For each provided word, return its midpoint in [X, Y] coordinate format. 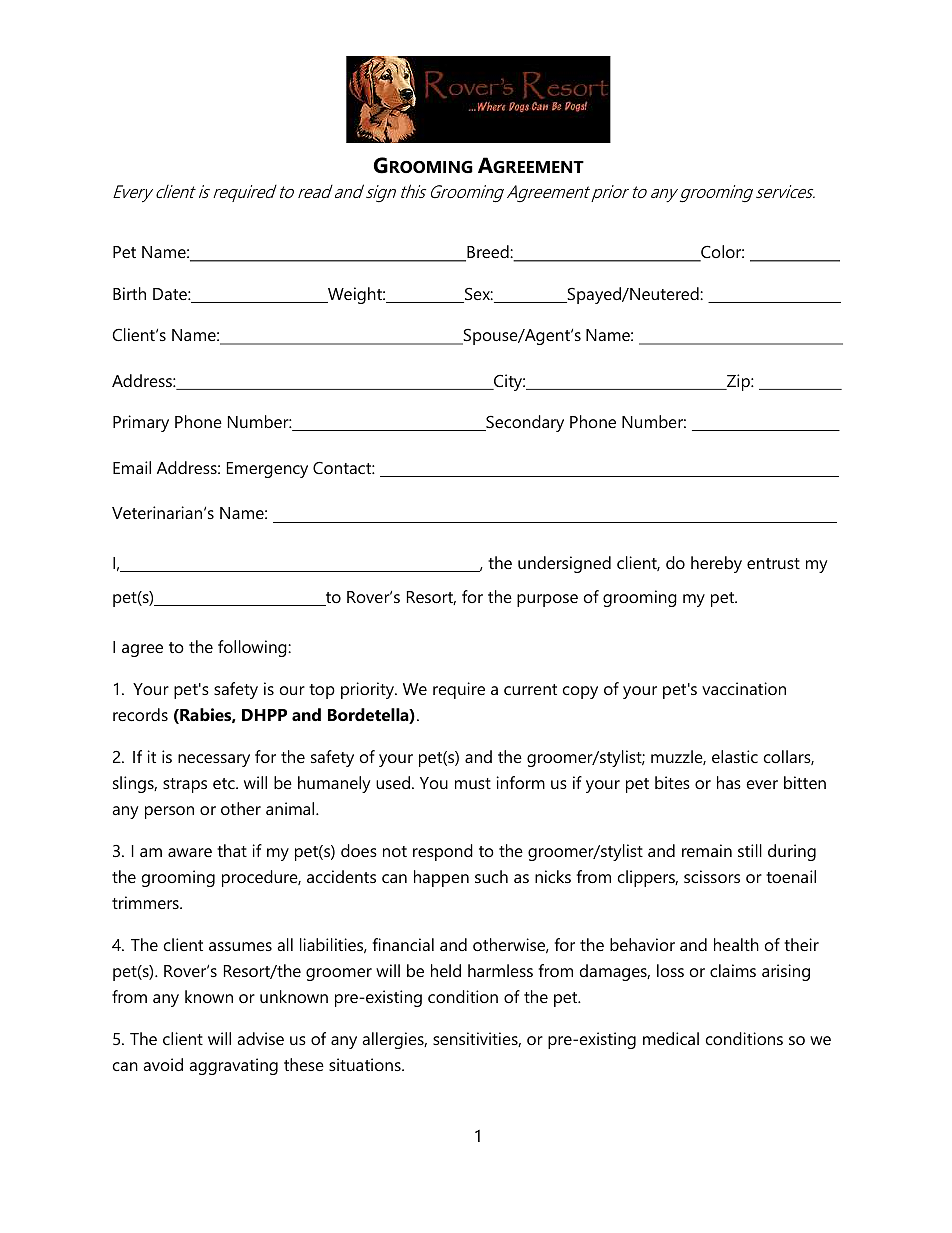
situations [366, 1064]
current [530, 689]
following [253, 648]
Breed [488, 253]
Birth [129, 293]
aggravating [233, 1066]
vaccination [744, 688]
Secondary [524, 423]
